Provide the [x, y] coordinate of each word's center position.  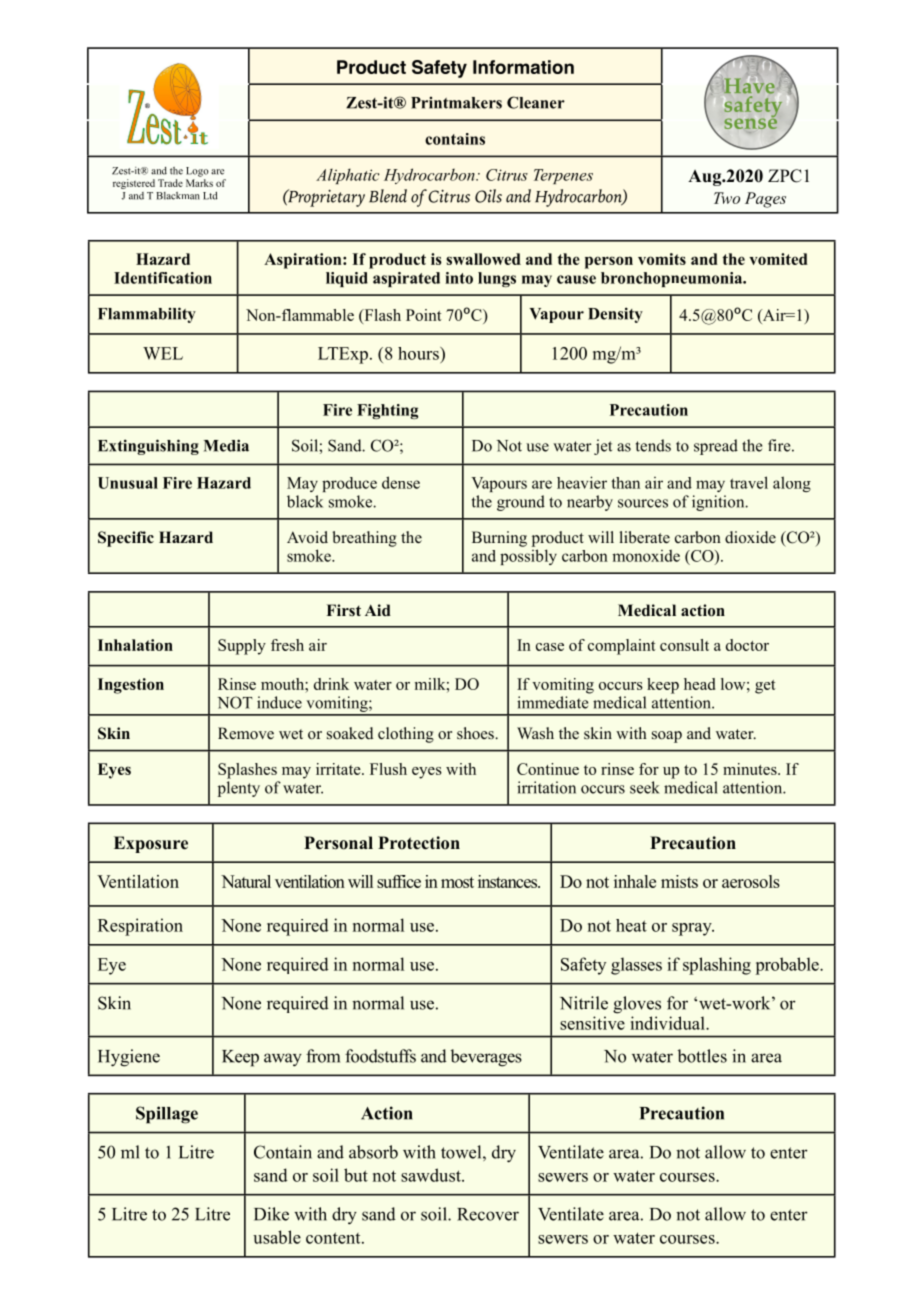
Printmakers [456, 103]
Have [749, 85]
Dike [271, 1214]
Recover [488, 1214]
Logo [197, 172]
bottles [702, 1056]
